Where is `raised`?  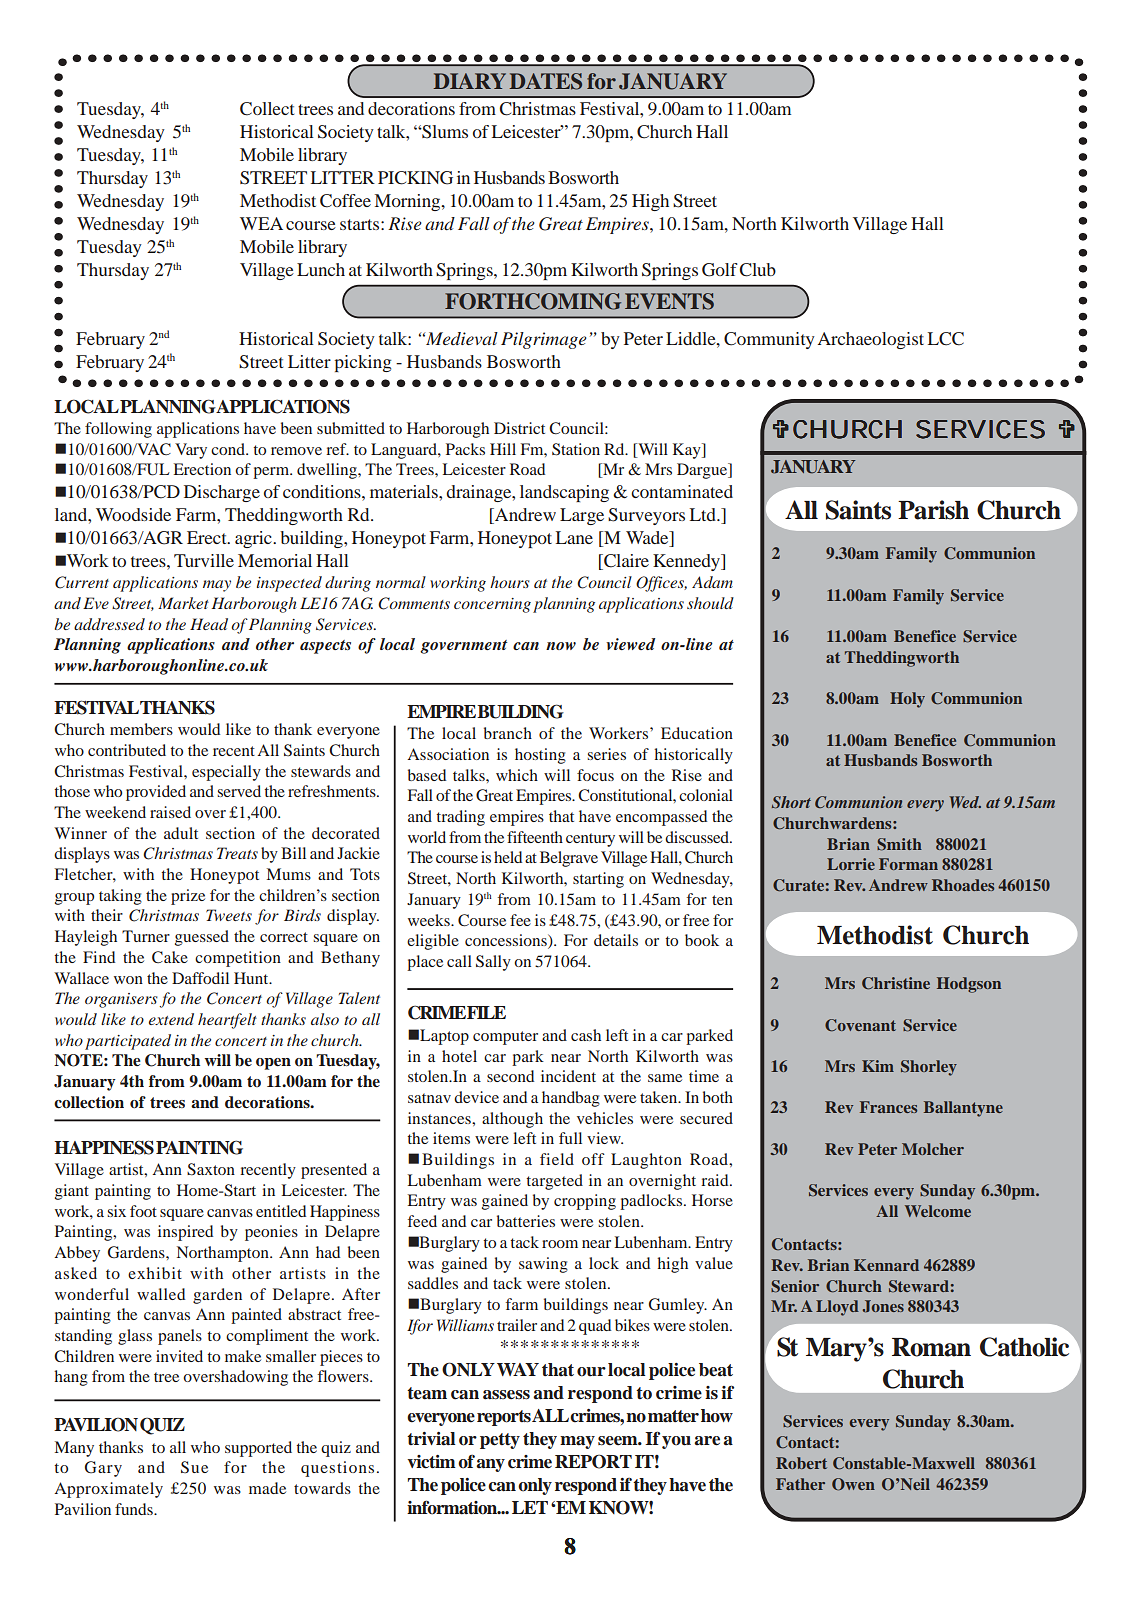
raised is located at coordinates (170, 812).
